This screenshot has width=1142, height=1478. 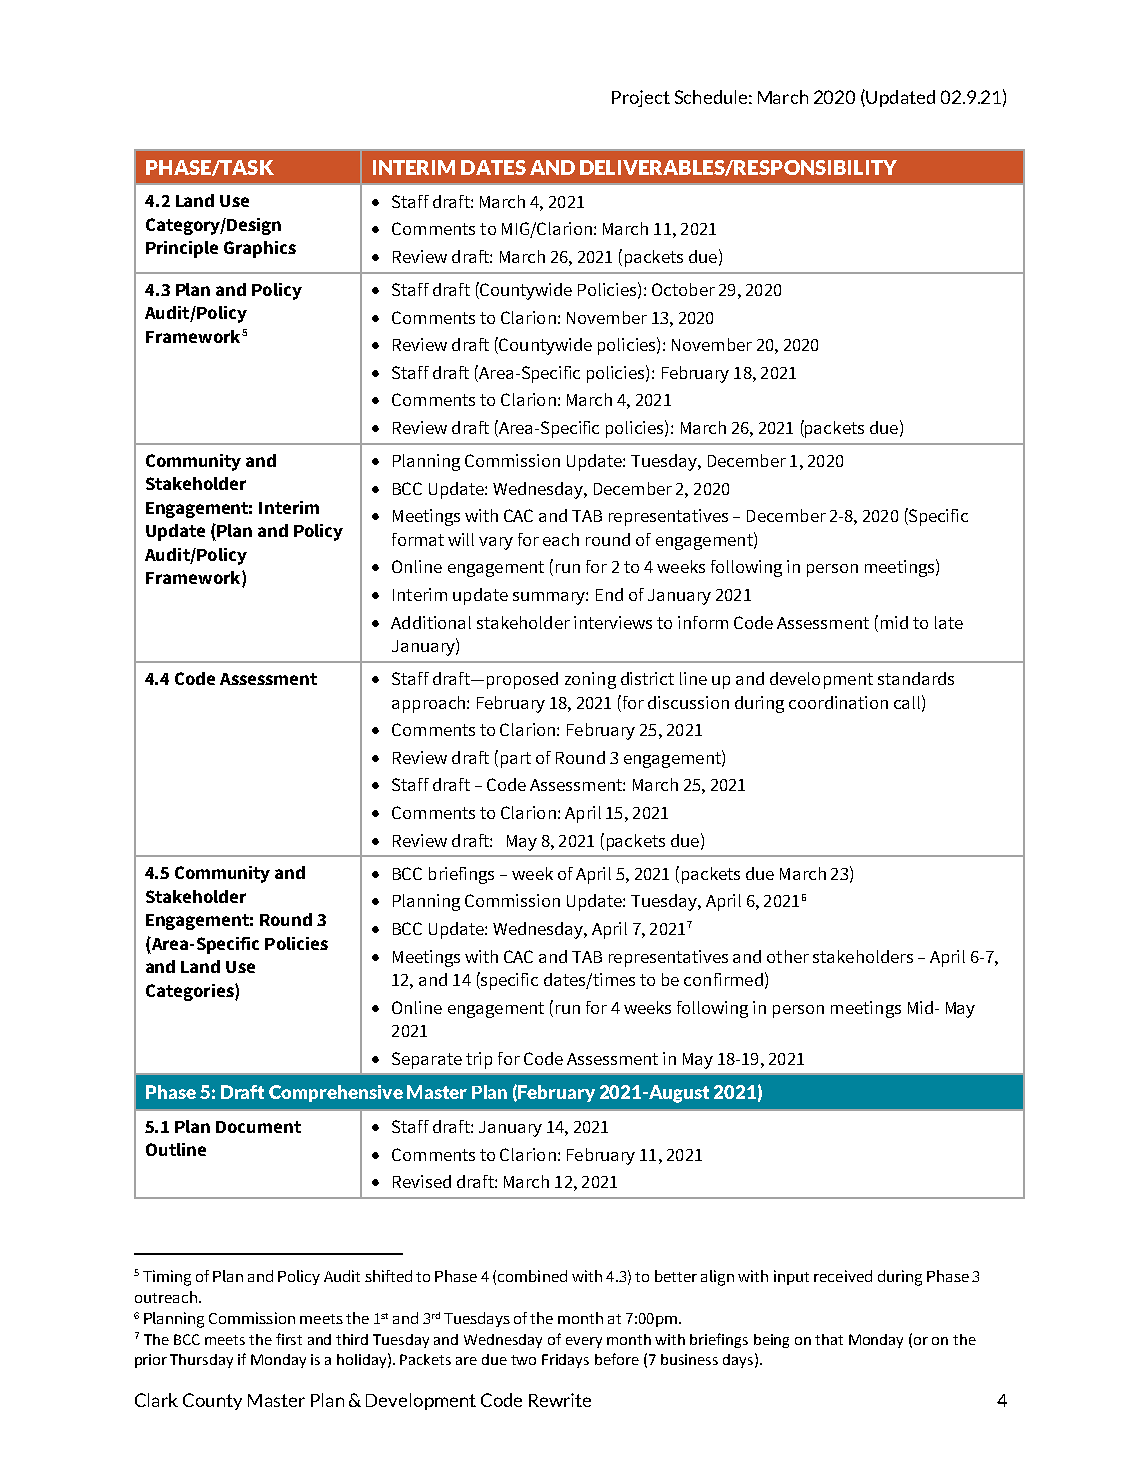 I want to click on vary, so click(x=496, y=543).
